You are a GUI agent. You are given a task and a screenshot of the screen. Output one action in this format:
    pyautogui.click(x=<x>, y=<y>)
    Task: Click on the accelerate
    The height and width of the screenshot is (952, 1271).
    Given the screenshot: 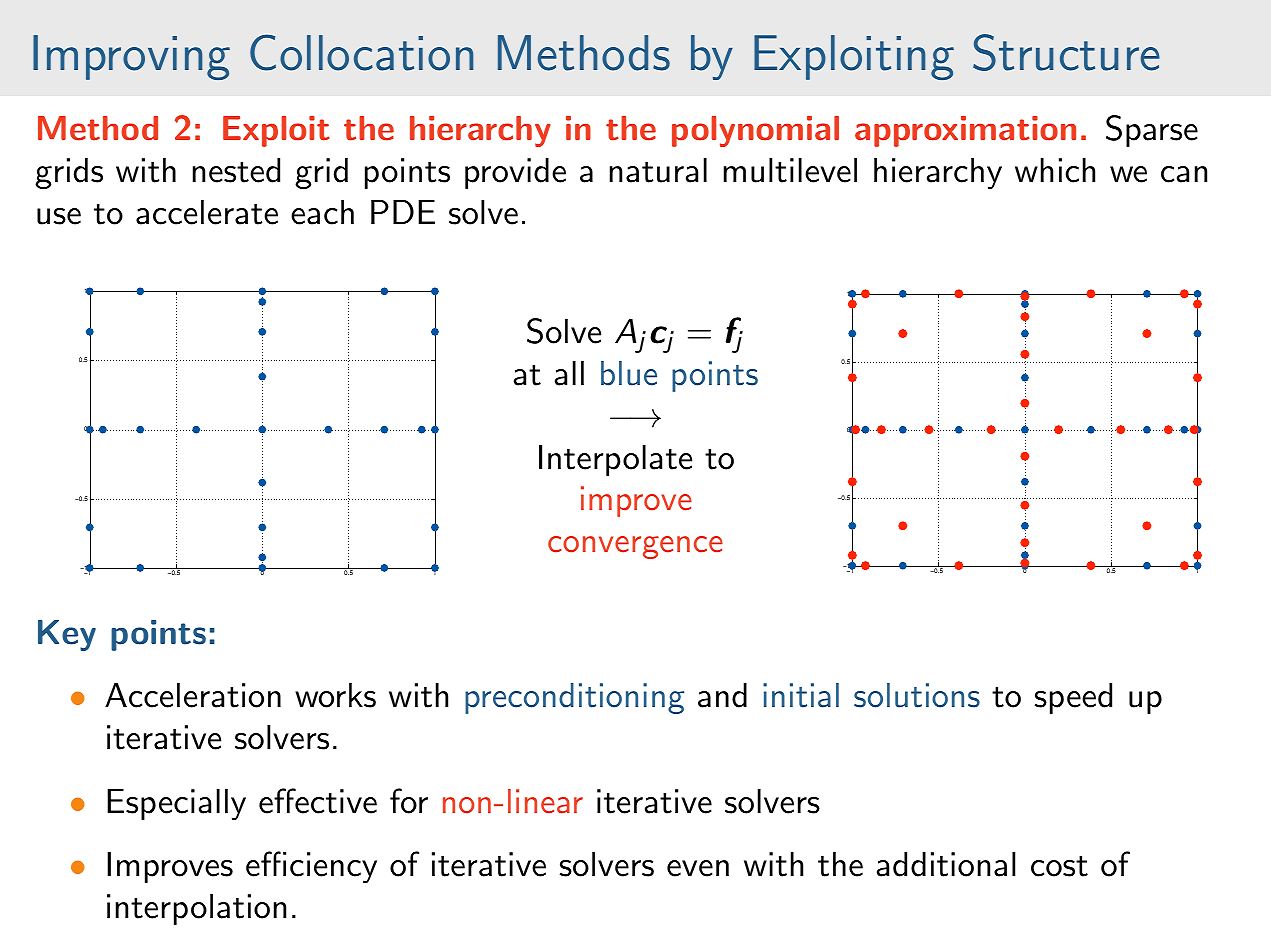 What is the action you would take?
    pyautogui.click(x=207, y=212)
